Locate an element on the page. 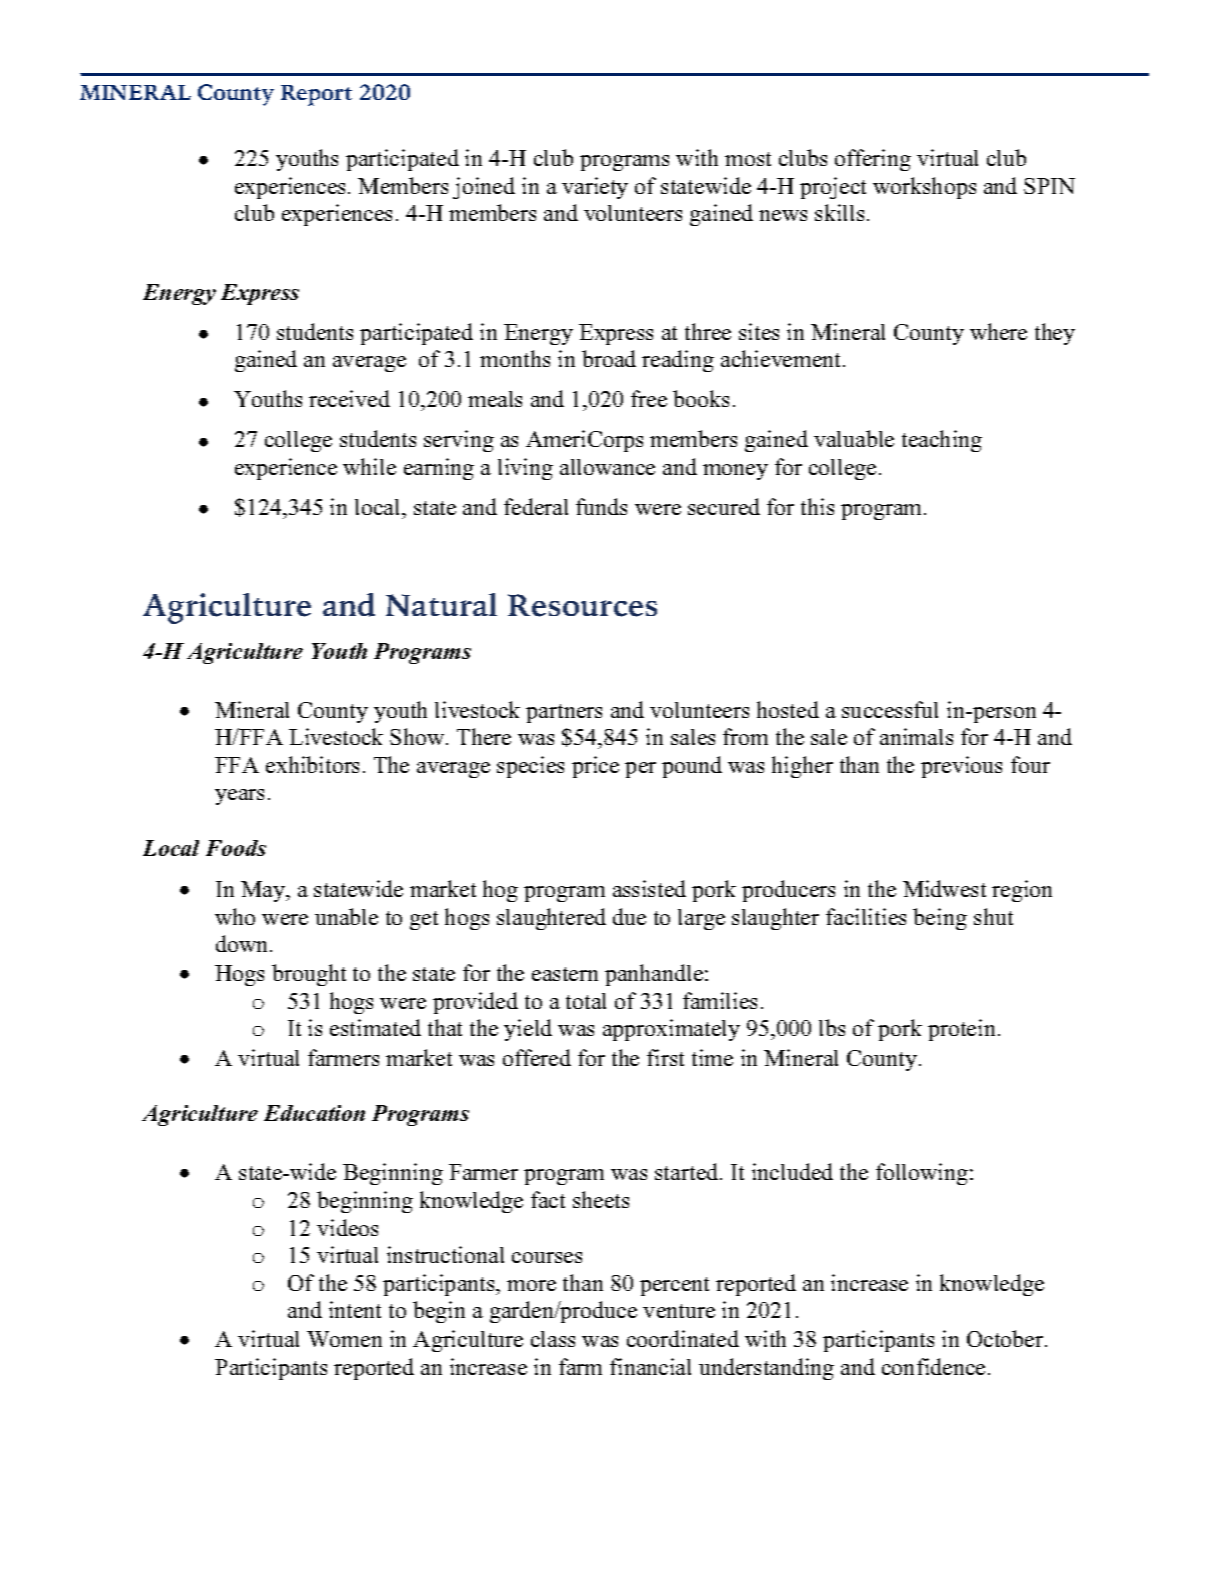 This image has height=1581, width=1222. Women is located at coordinates (344, 1339).
